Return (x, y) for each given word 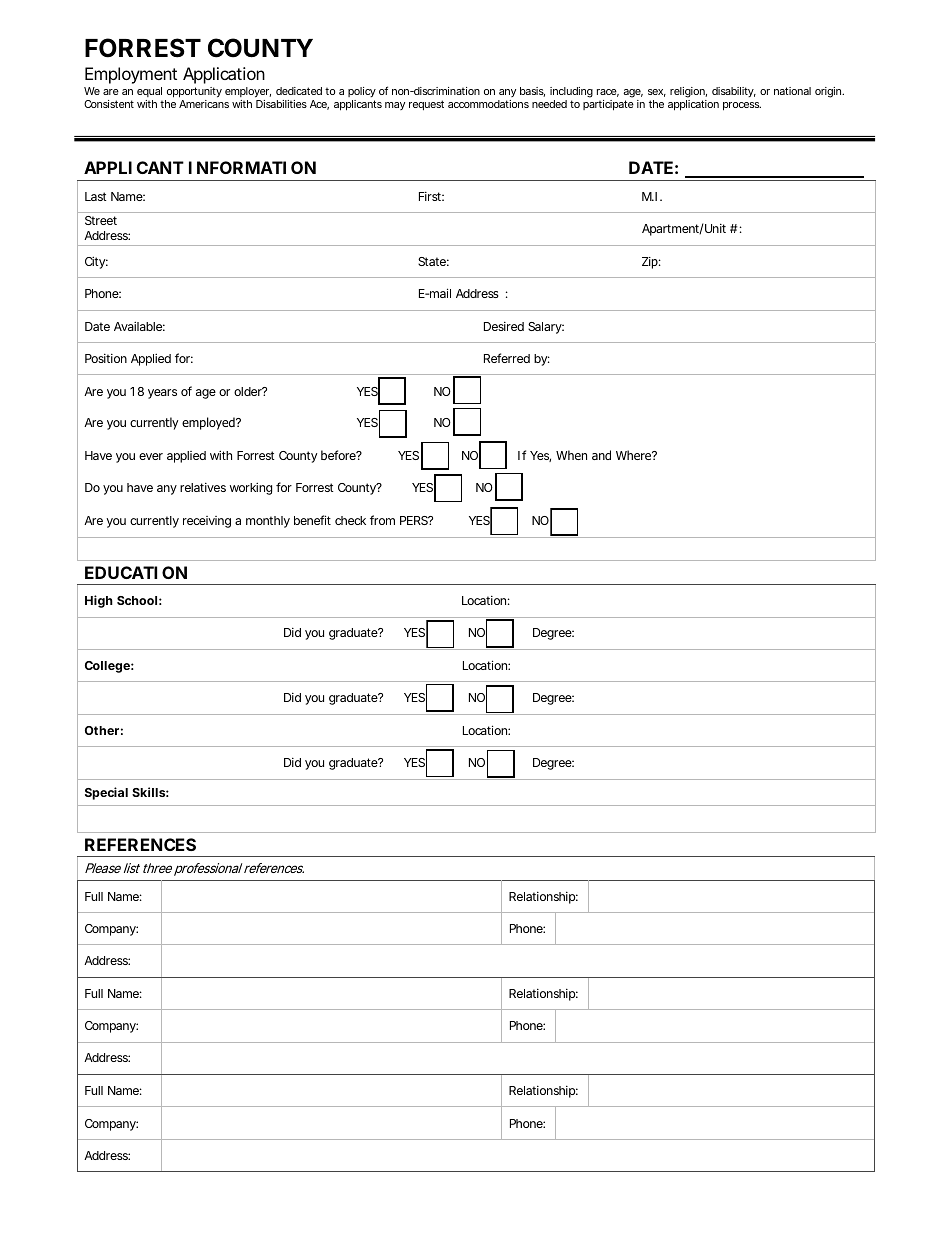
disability (734, 92)
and (601, 455)
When (571, 455)
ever (151, 456)
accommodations (488, 104)
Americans (204, 104)
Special (106, 793)
